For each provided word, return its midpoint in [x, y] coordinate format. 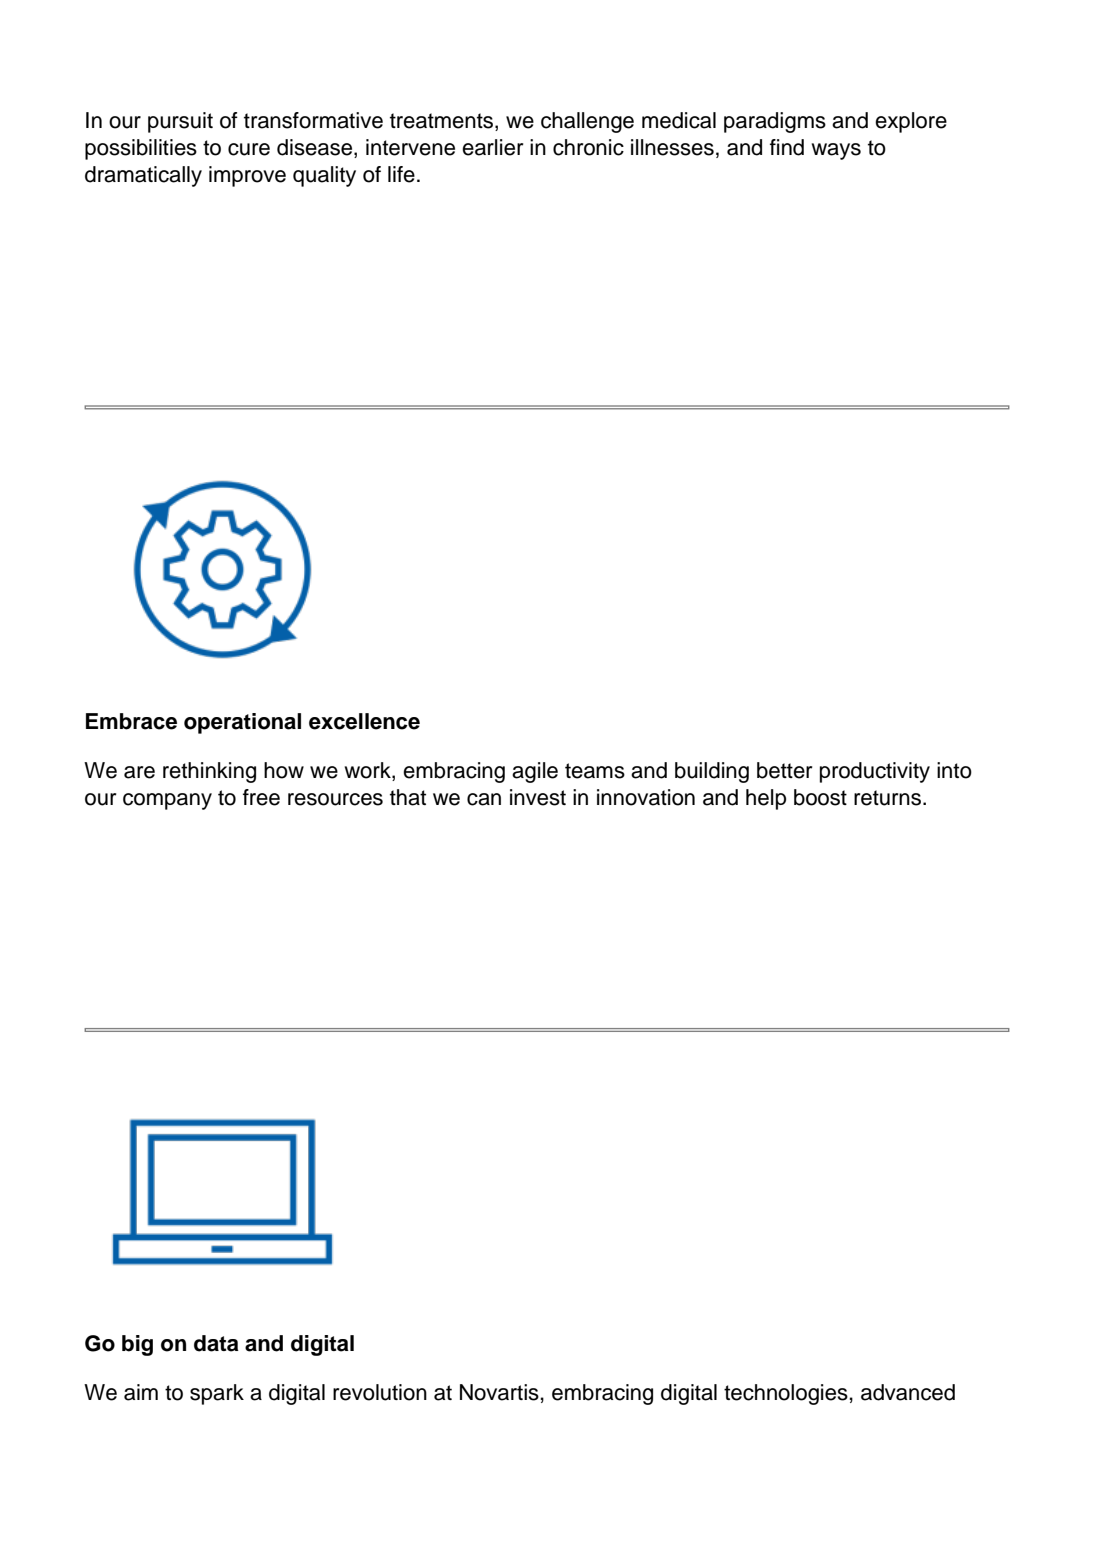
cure [249, 149]
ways [836, 151]
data [216, 1343]
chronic [588, 147]
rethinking [209, 772]
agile [535, 772]
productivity [875, 772]
